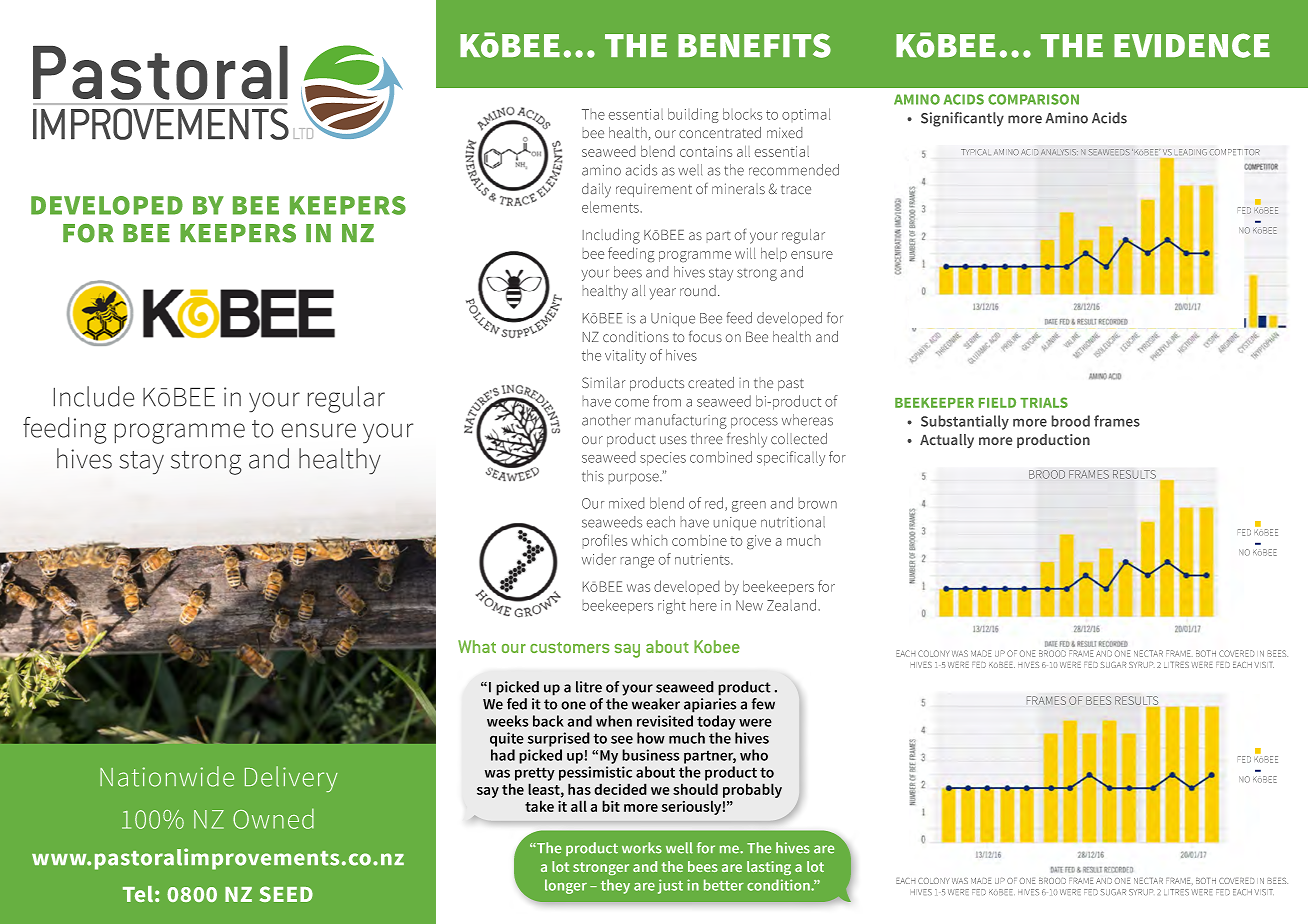  What do you see at coordinates (693, 115) in the document?
I see `building` at bounding box center [693, 115].
